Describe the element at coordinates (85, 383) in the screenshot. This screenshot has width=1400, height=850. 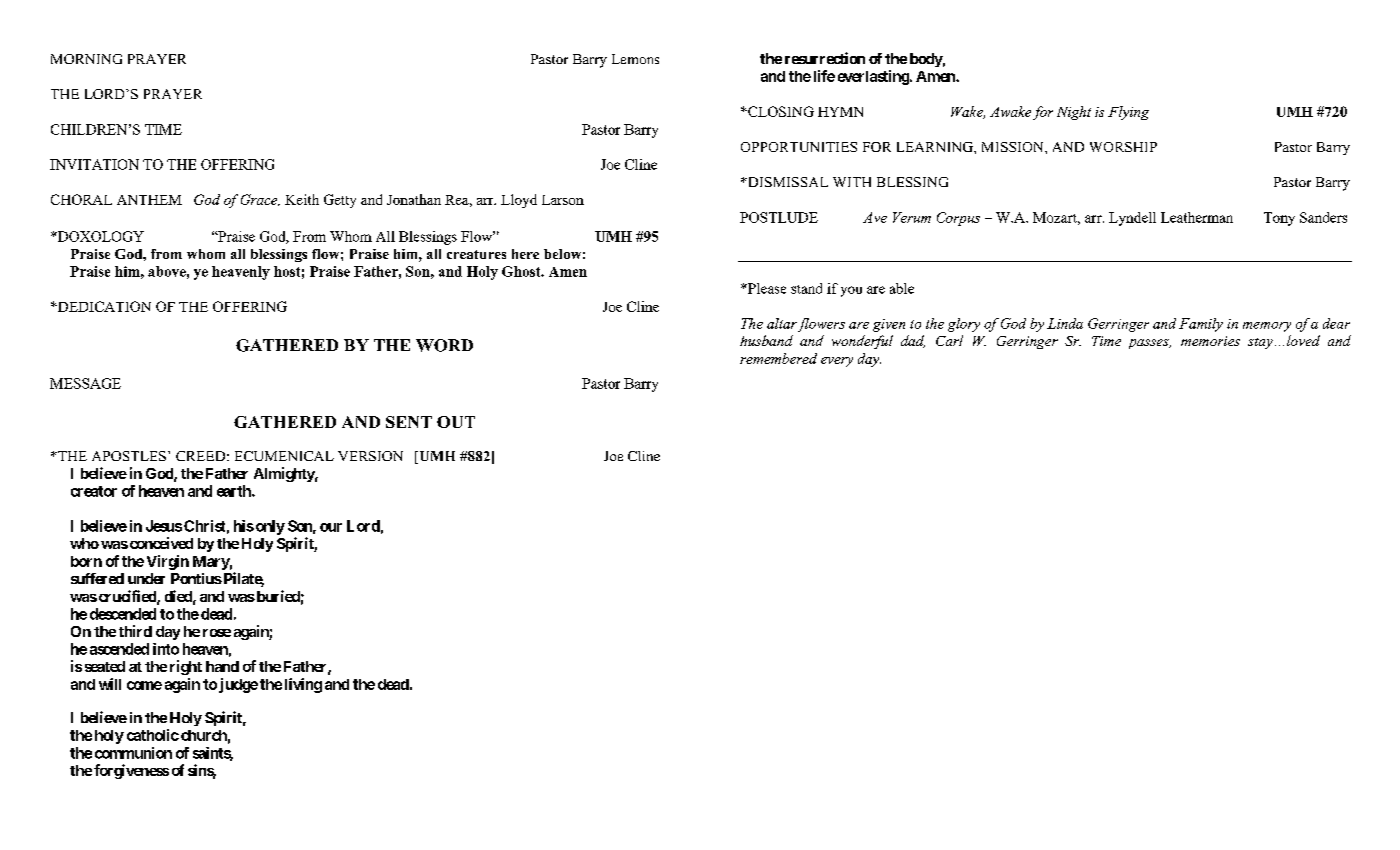
I see `MESSAGE` at that location.
